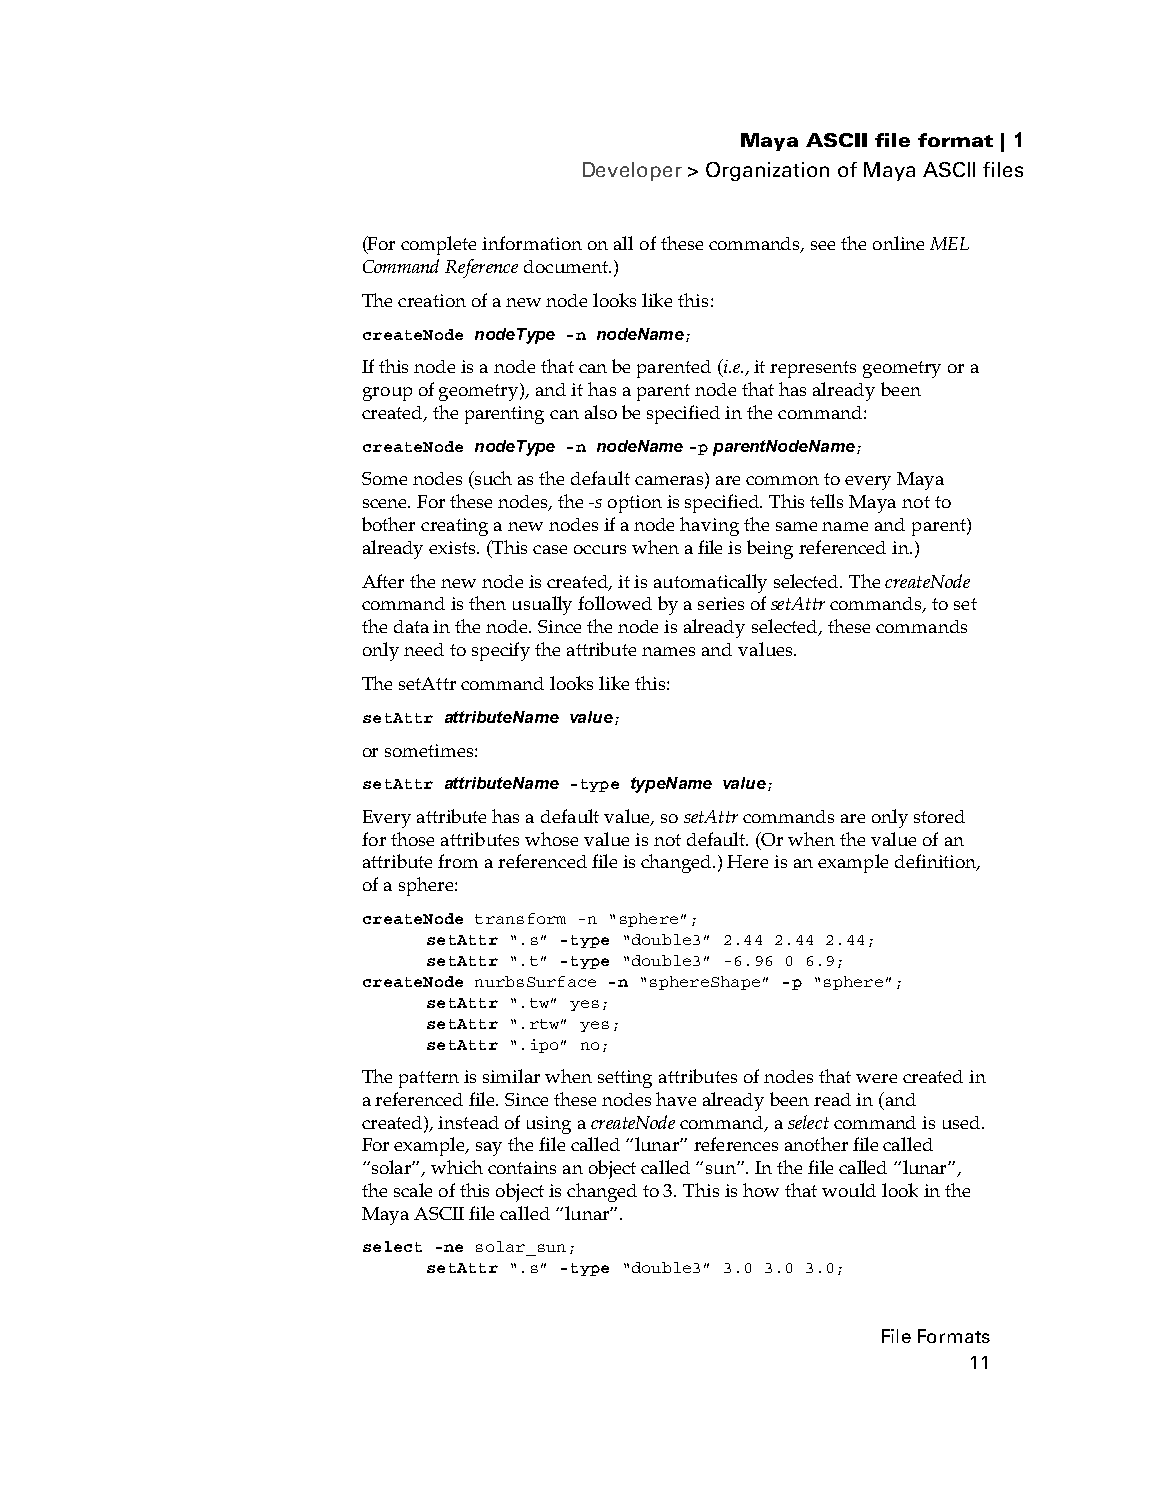  What do you see at coordinates (458, 861) in the page?
I see `from` at bounding box center [458, 861].
